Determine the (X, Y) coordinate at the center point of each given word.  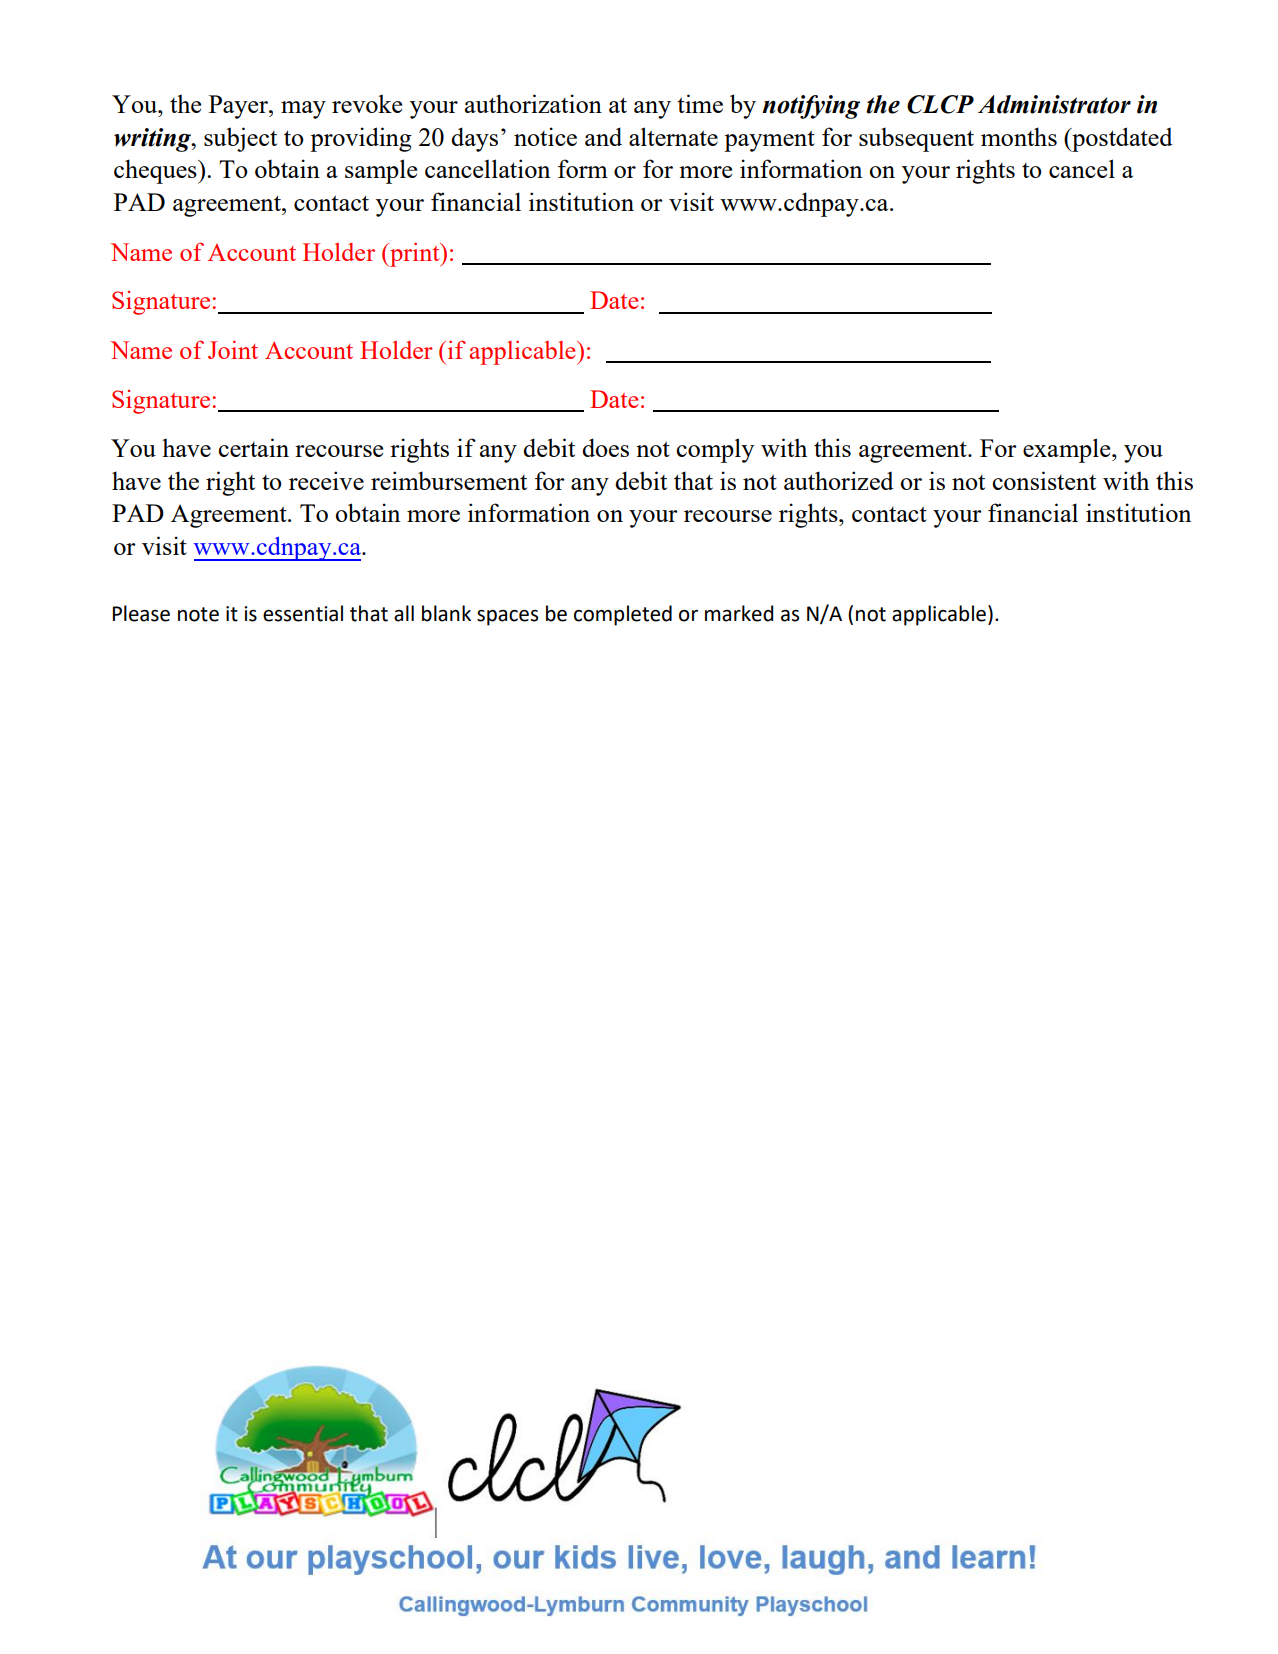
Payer (239, 107)
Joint (233, 350)
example (1068, 450)
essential (303, 613)
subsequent (916, 139)
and (603, 136)
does (605, 447)
